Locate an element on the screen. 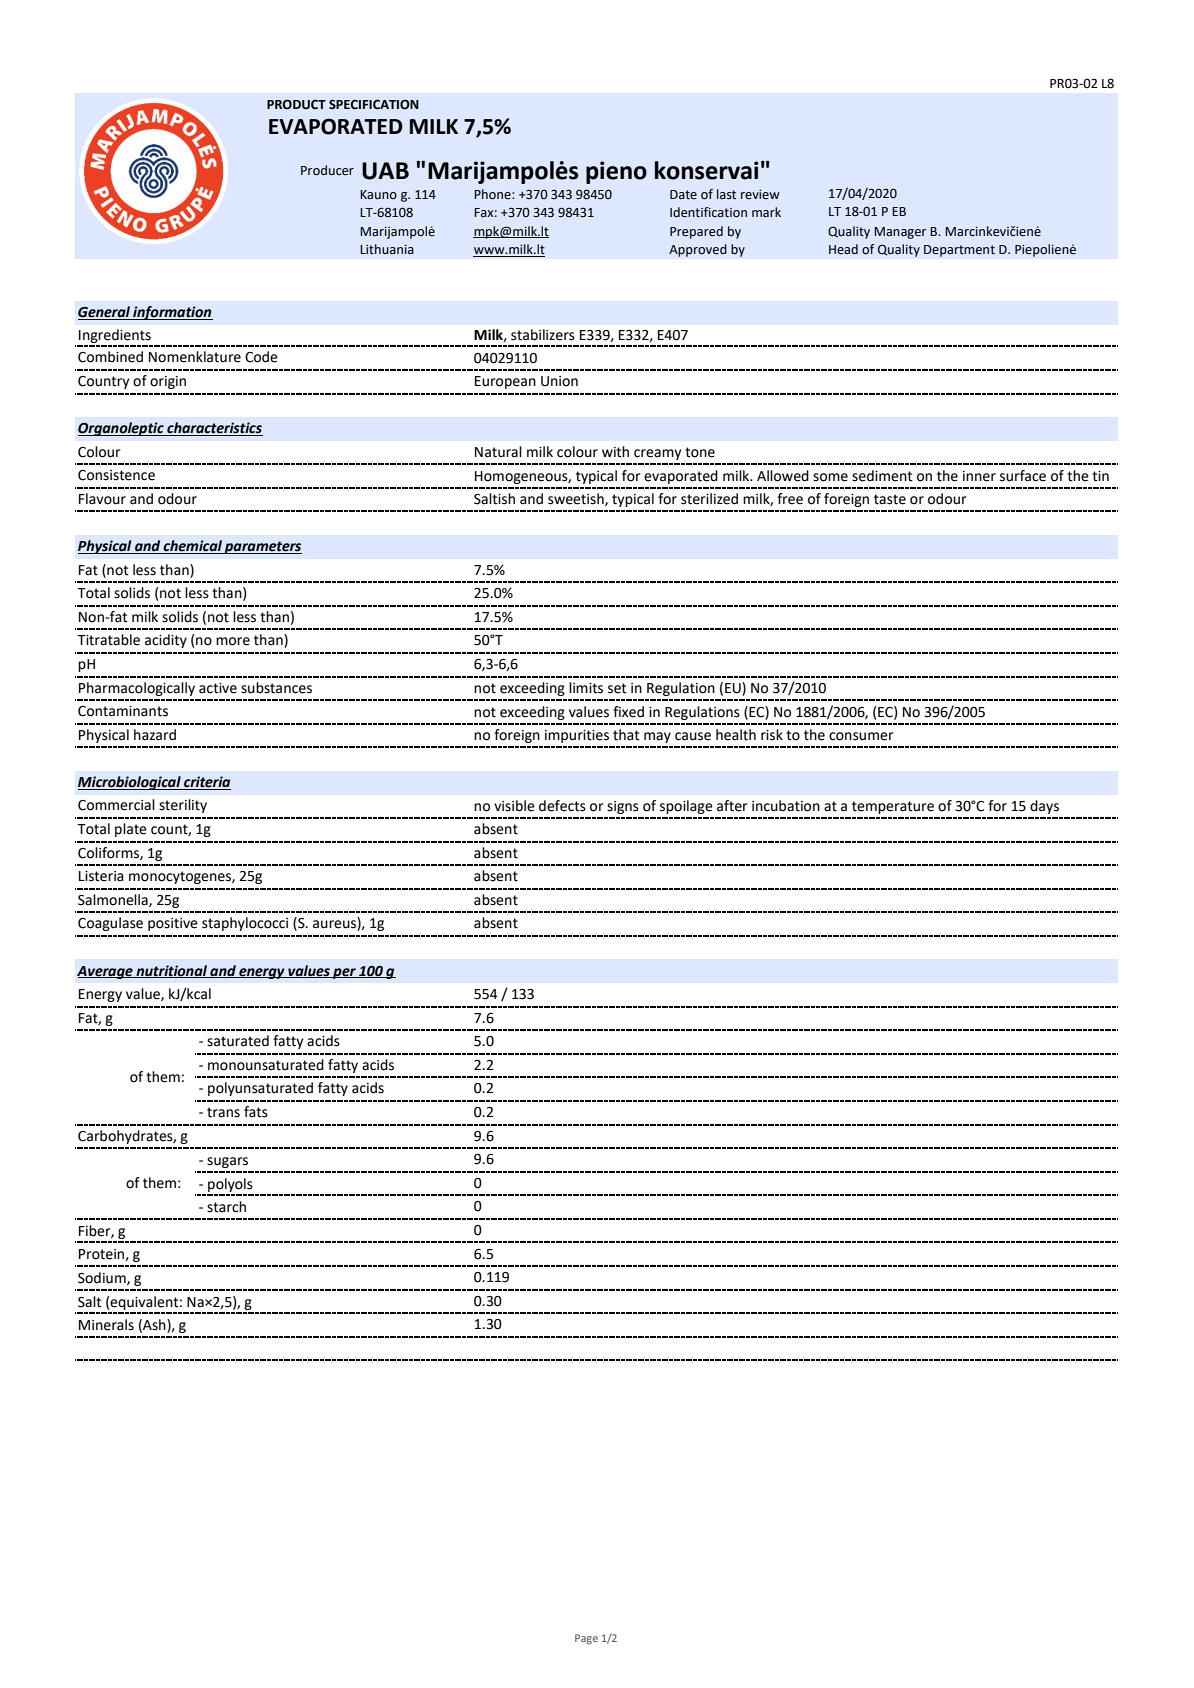 The image size is (1194, 1688). trans is located at coordinates (223, 1112).
